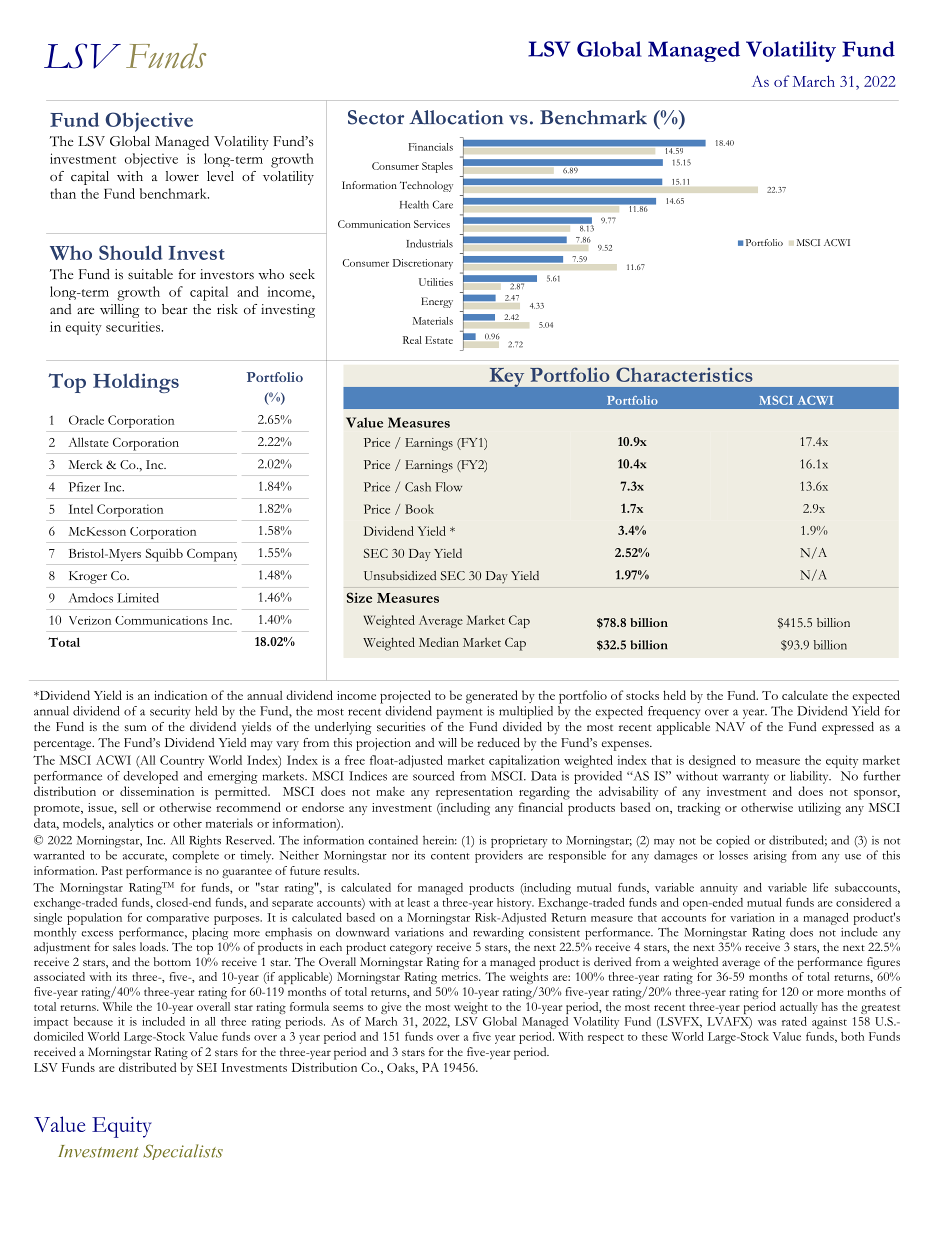 This document has height=1233, width=952. Describe the element at coordinates (730, 726) in the document. I see `NAV` at that location.
